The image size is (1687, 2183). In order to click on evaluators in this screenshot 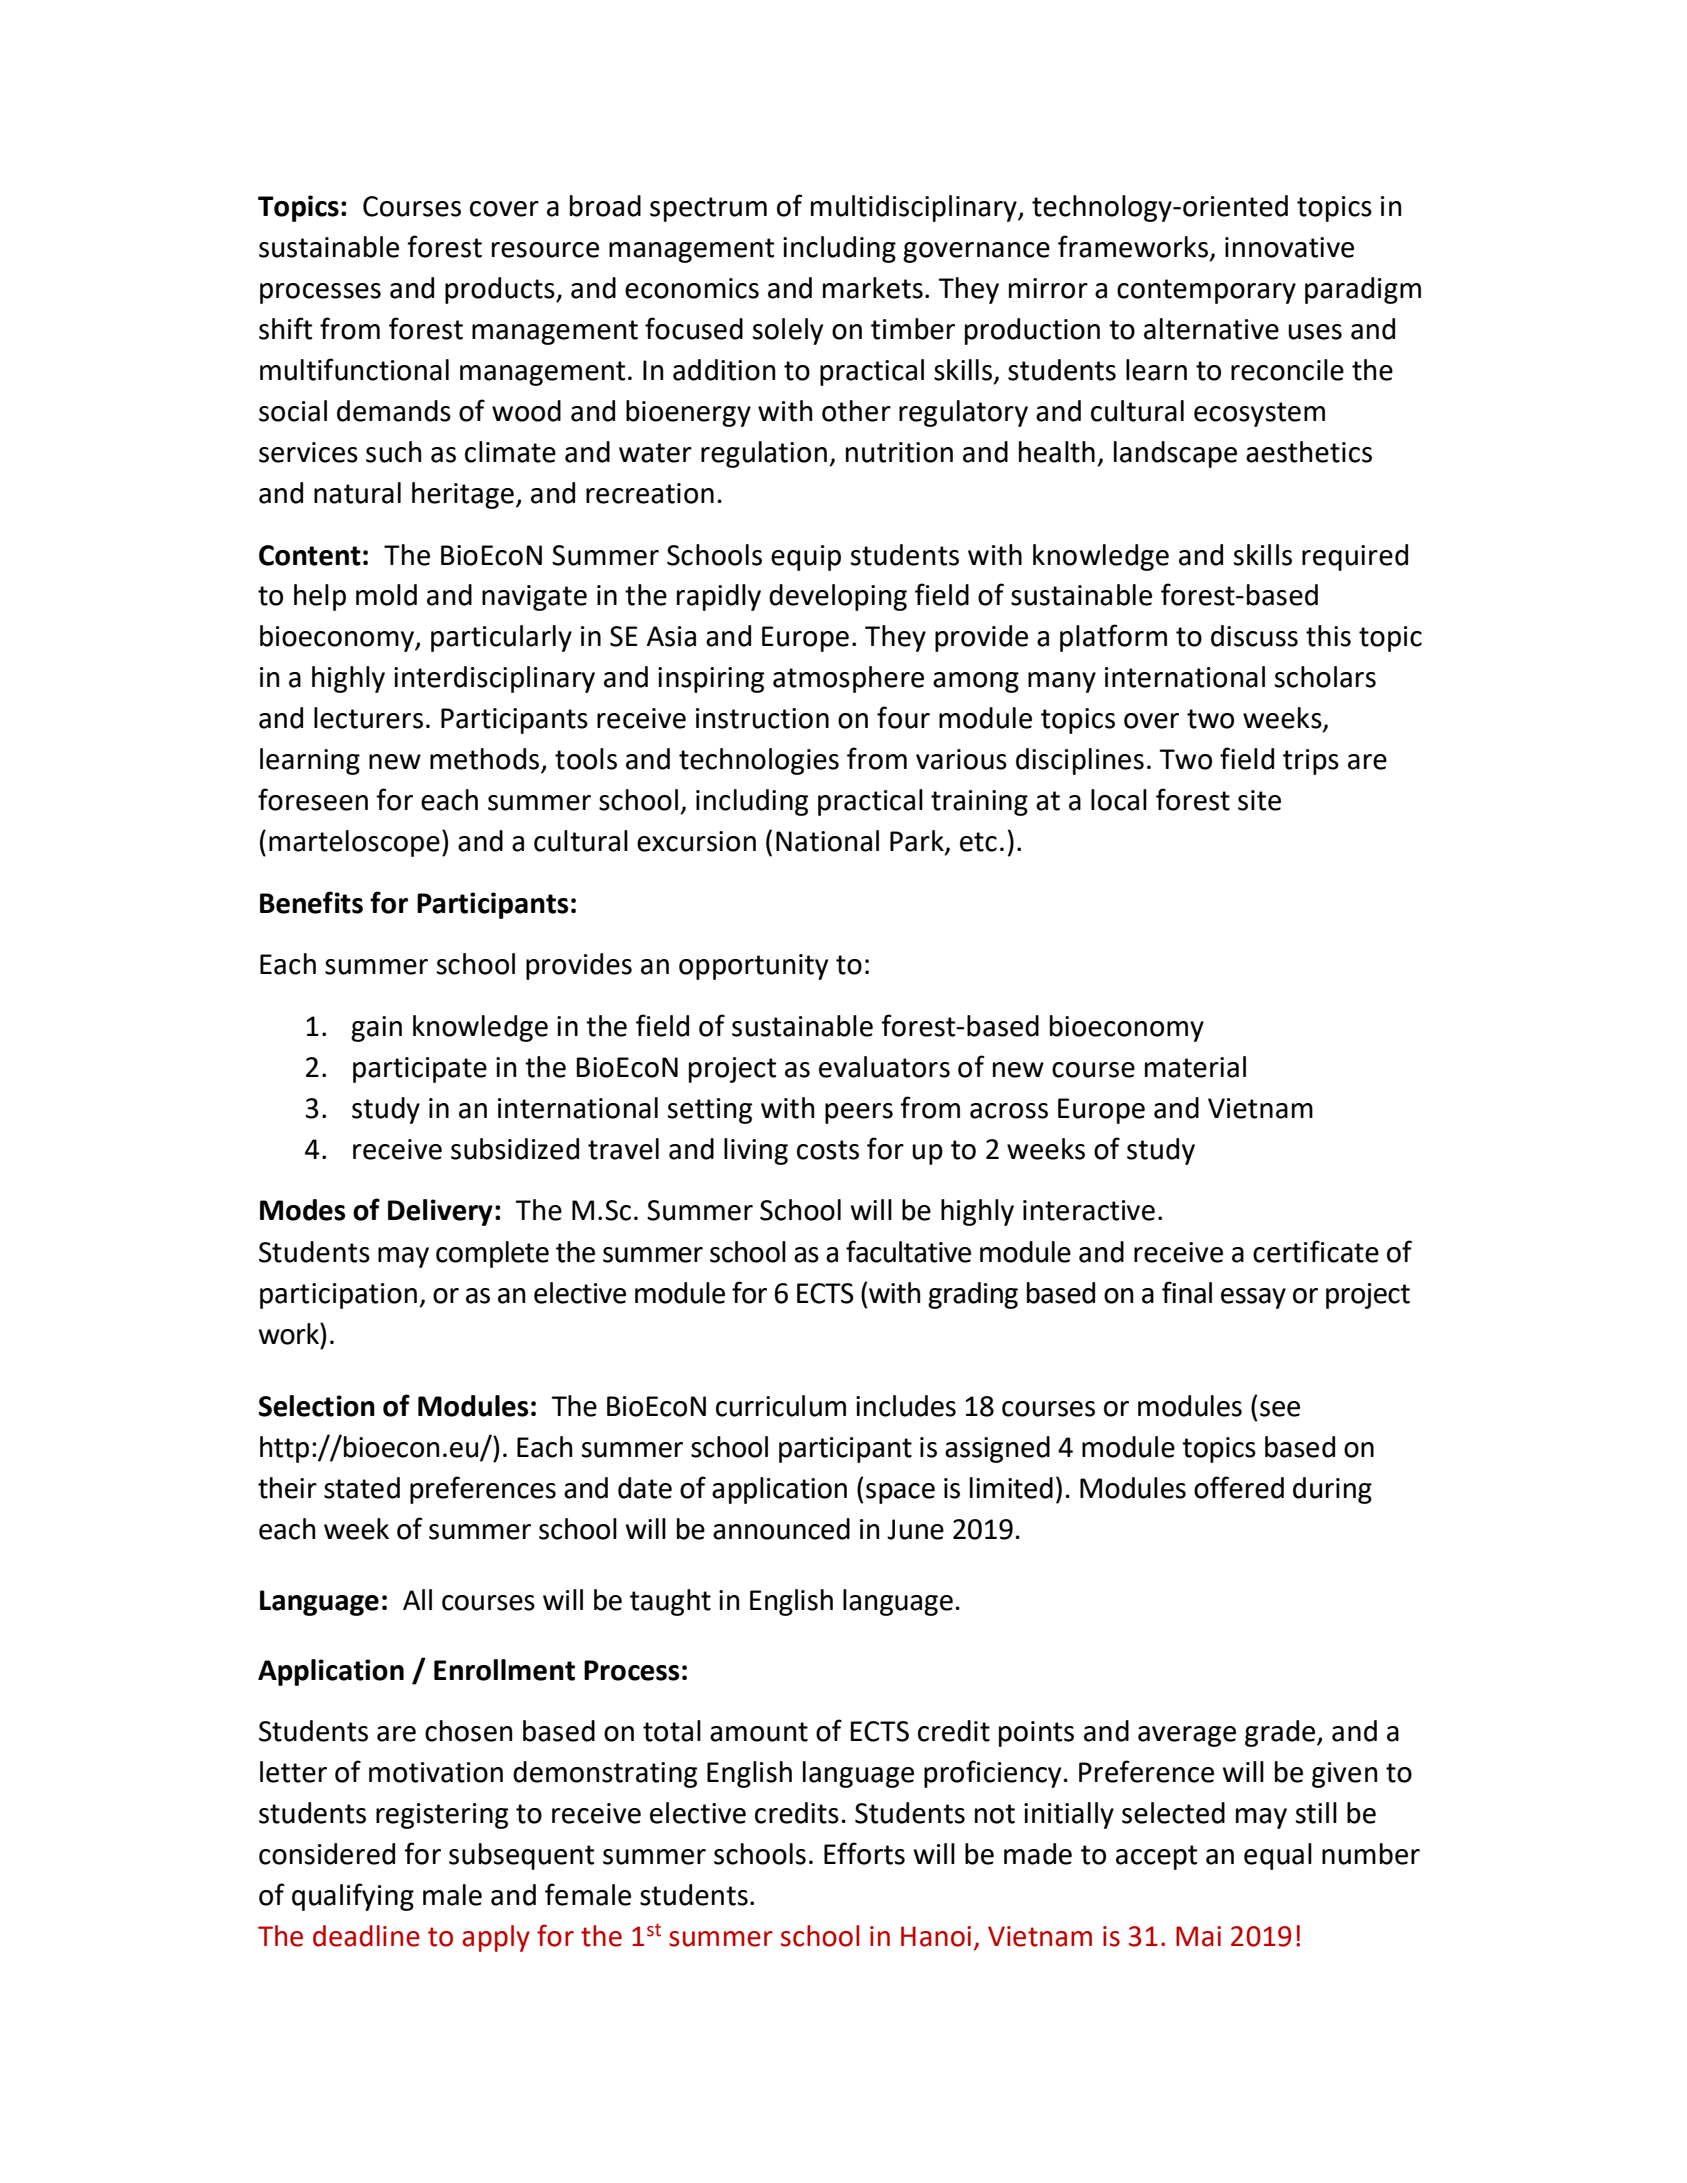, I will do `click(884, 1067)`.
